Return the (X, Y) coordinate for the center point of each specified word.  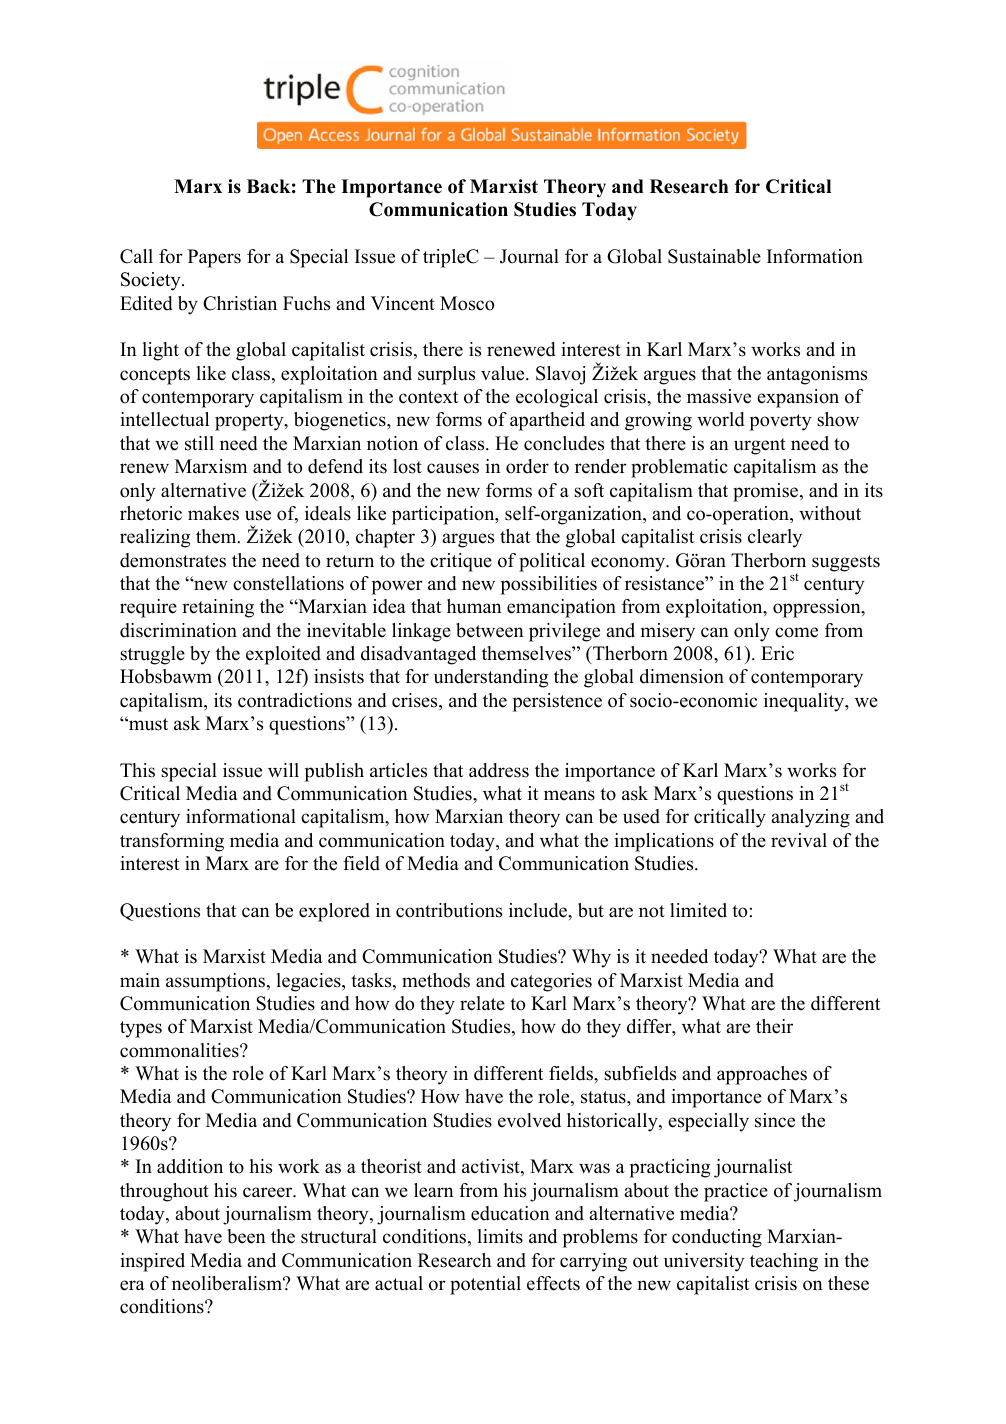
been (246, 1236)
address (499, 770)
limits (500, 1236)
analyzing (810, 818)
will (283, 770)
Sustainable (714, 256)
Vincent (403, 303)
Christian (240, 303)
